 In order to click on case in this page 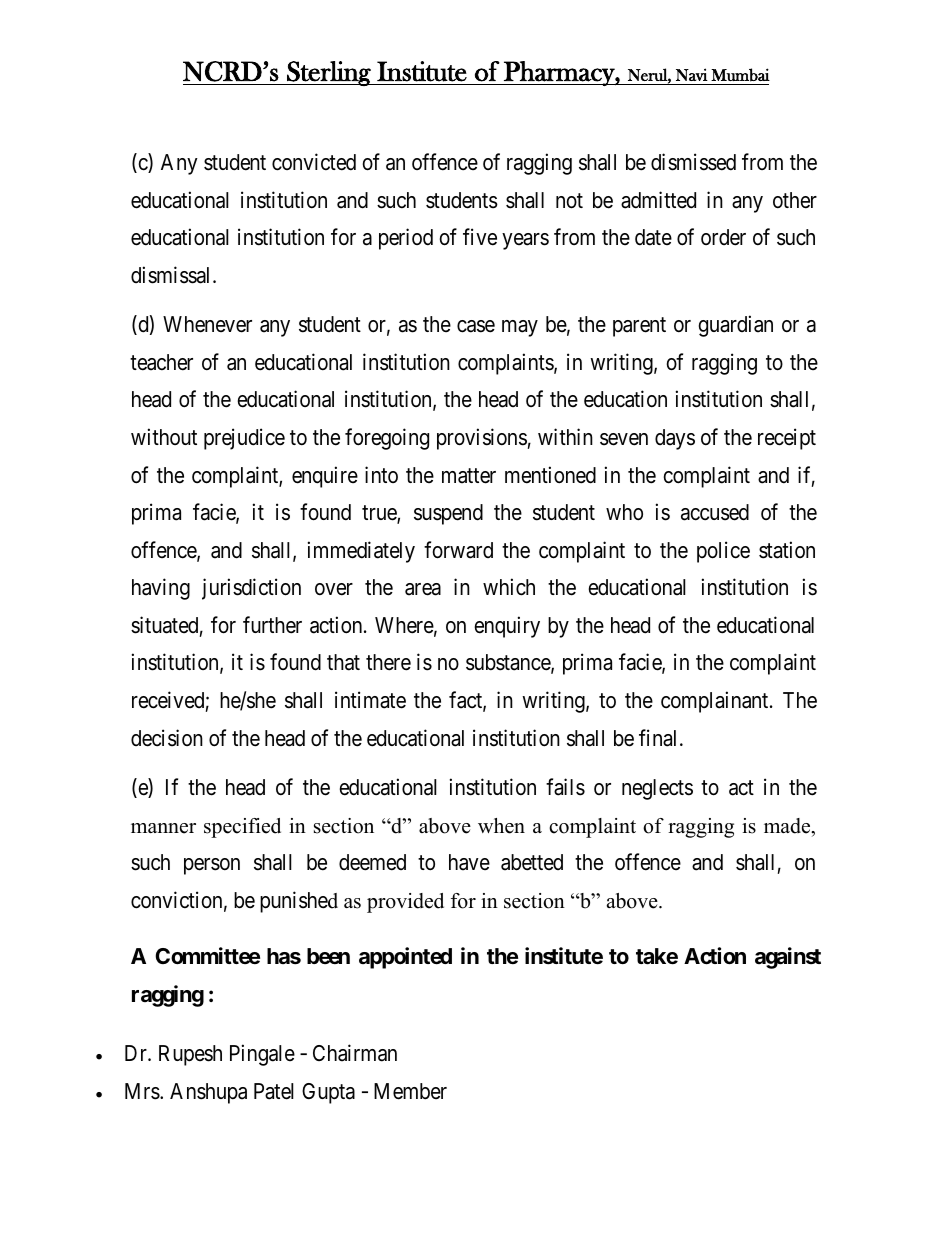, I will do `click(476, 326)`.
